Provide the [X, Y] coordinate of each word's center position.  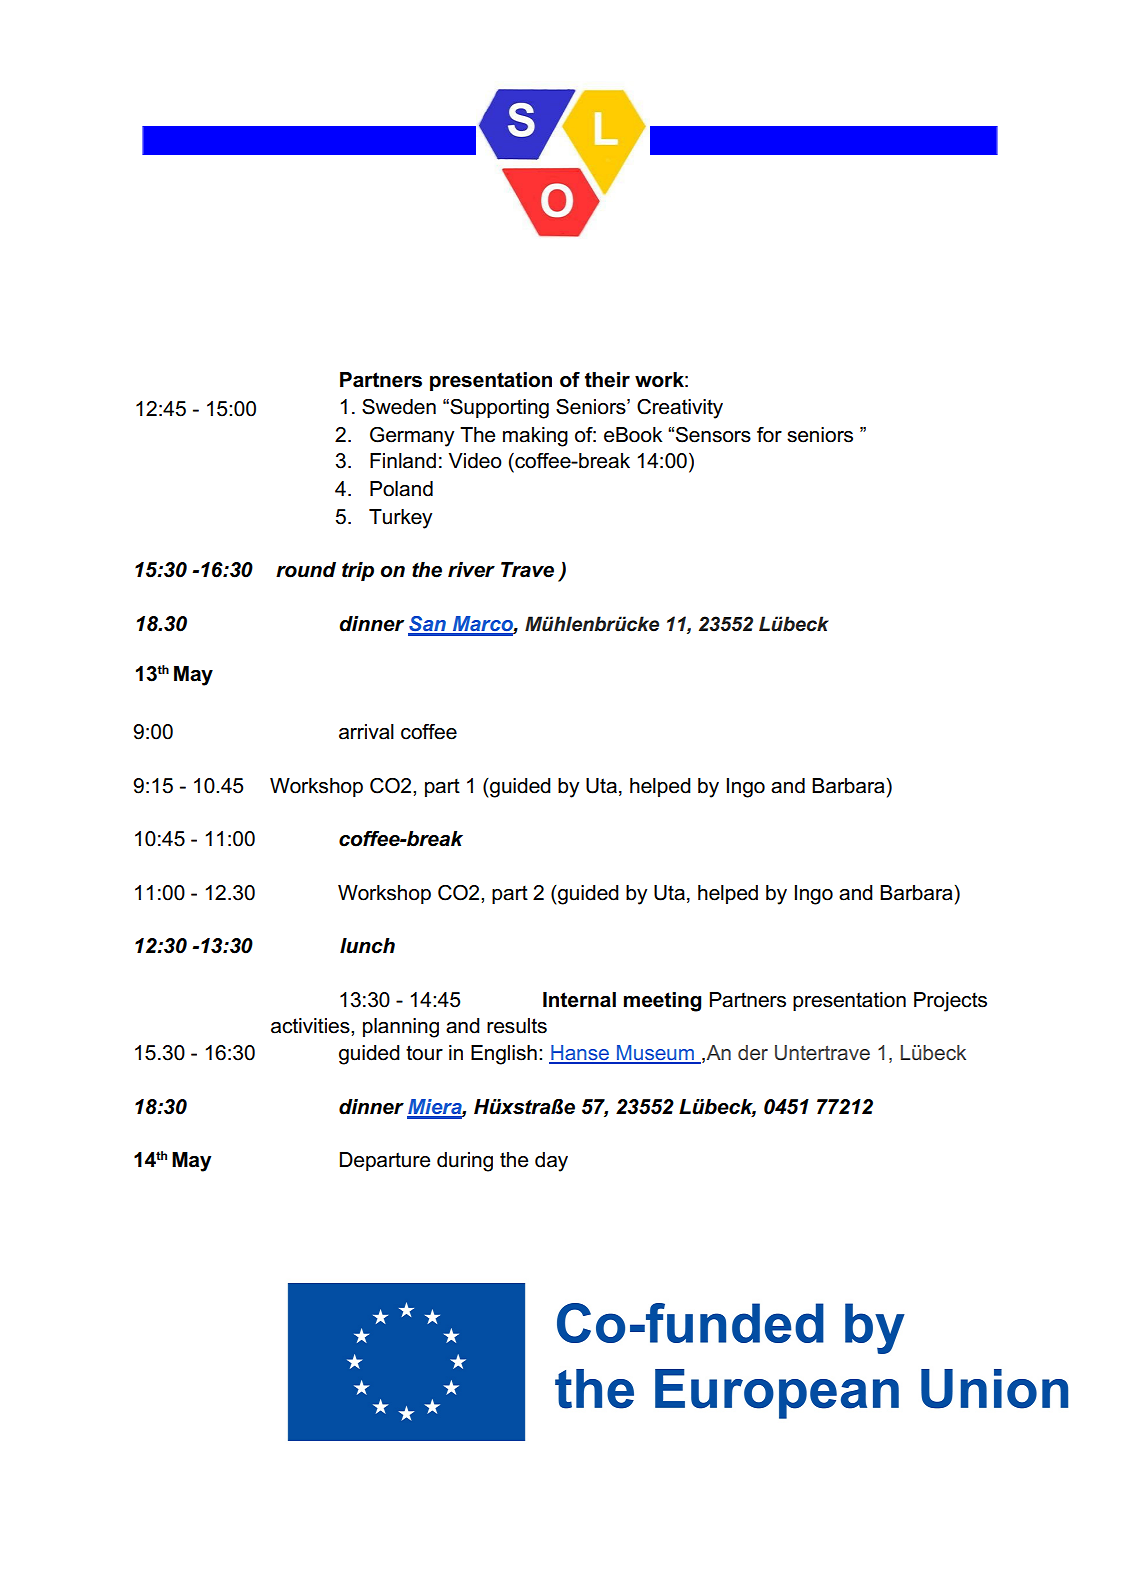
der [753, 1053]
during [465, 1162]
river [471, 570]
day [551, 1162]
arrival [366, 732]
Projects [950, 1002]
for [769, 435]
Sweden [399, 407]
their [607, 380]
